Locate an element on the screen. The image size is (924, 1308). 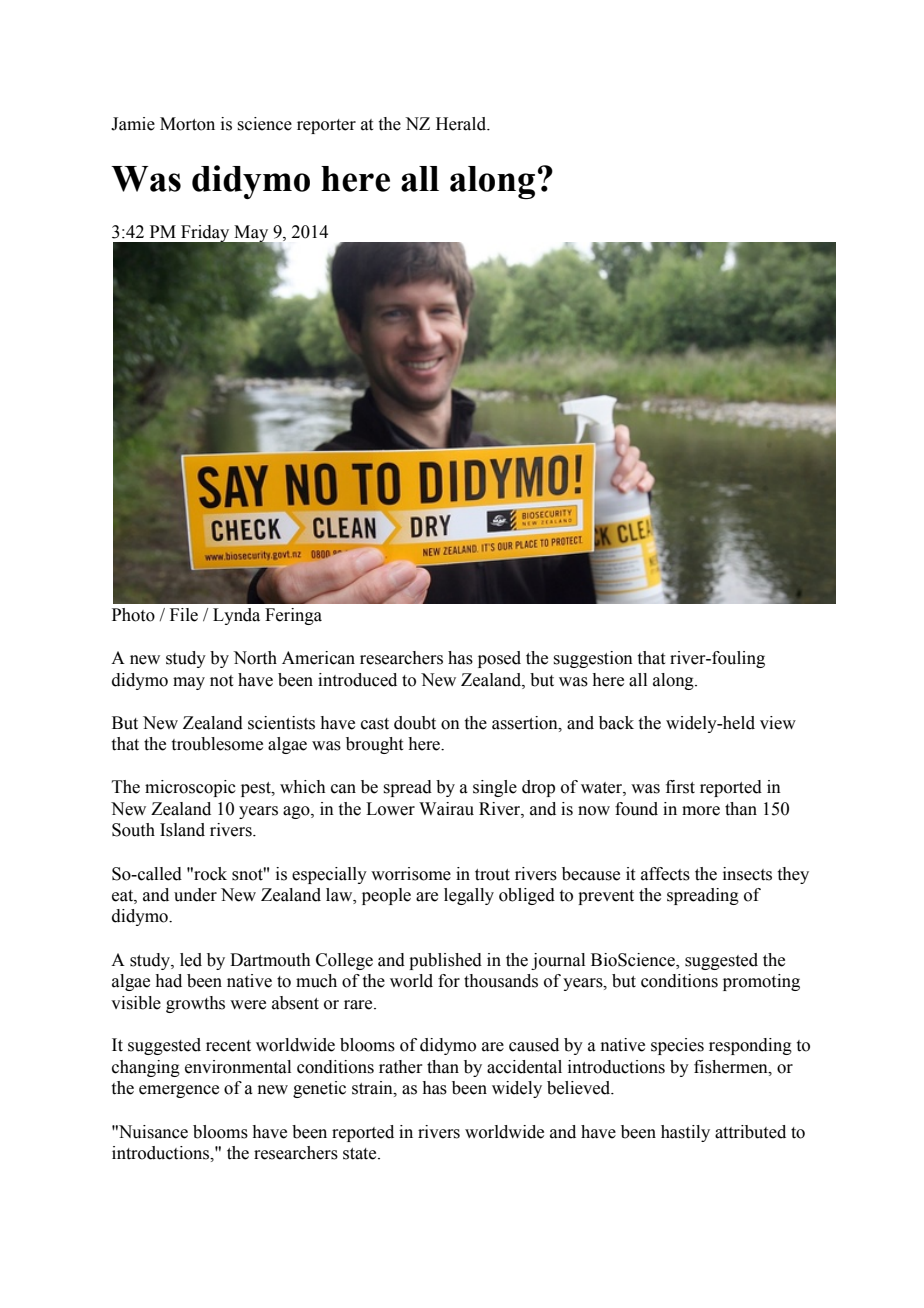
File is located at coordinates (184, 615).
